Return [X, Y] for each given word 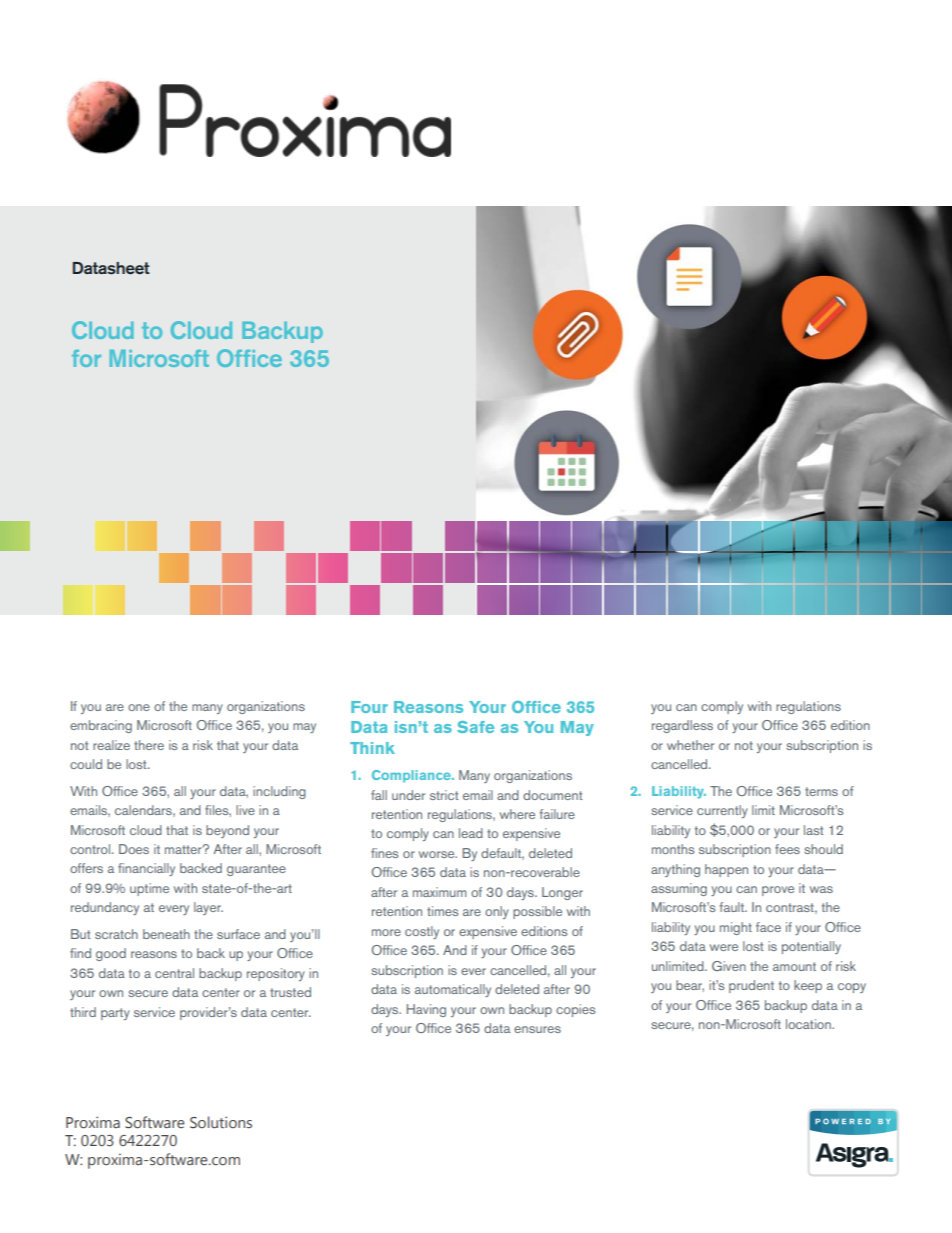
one [139, 707]
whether [690, 745]
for [86, 358]
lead [471, 833]
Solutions [221, 1122]
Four [369, 707]
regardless [682, 726]
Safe [475, 727]
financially [146, 869]
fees [787, 849]
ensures [537, 1029]
